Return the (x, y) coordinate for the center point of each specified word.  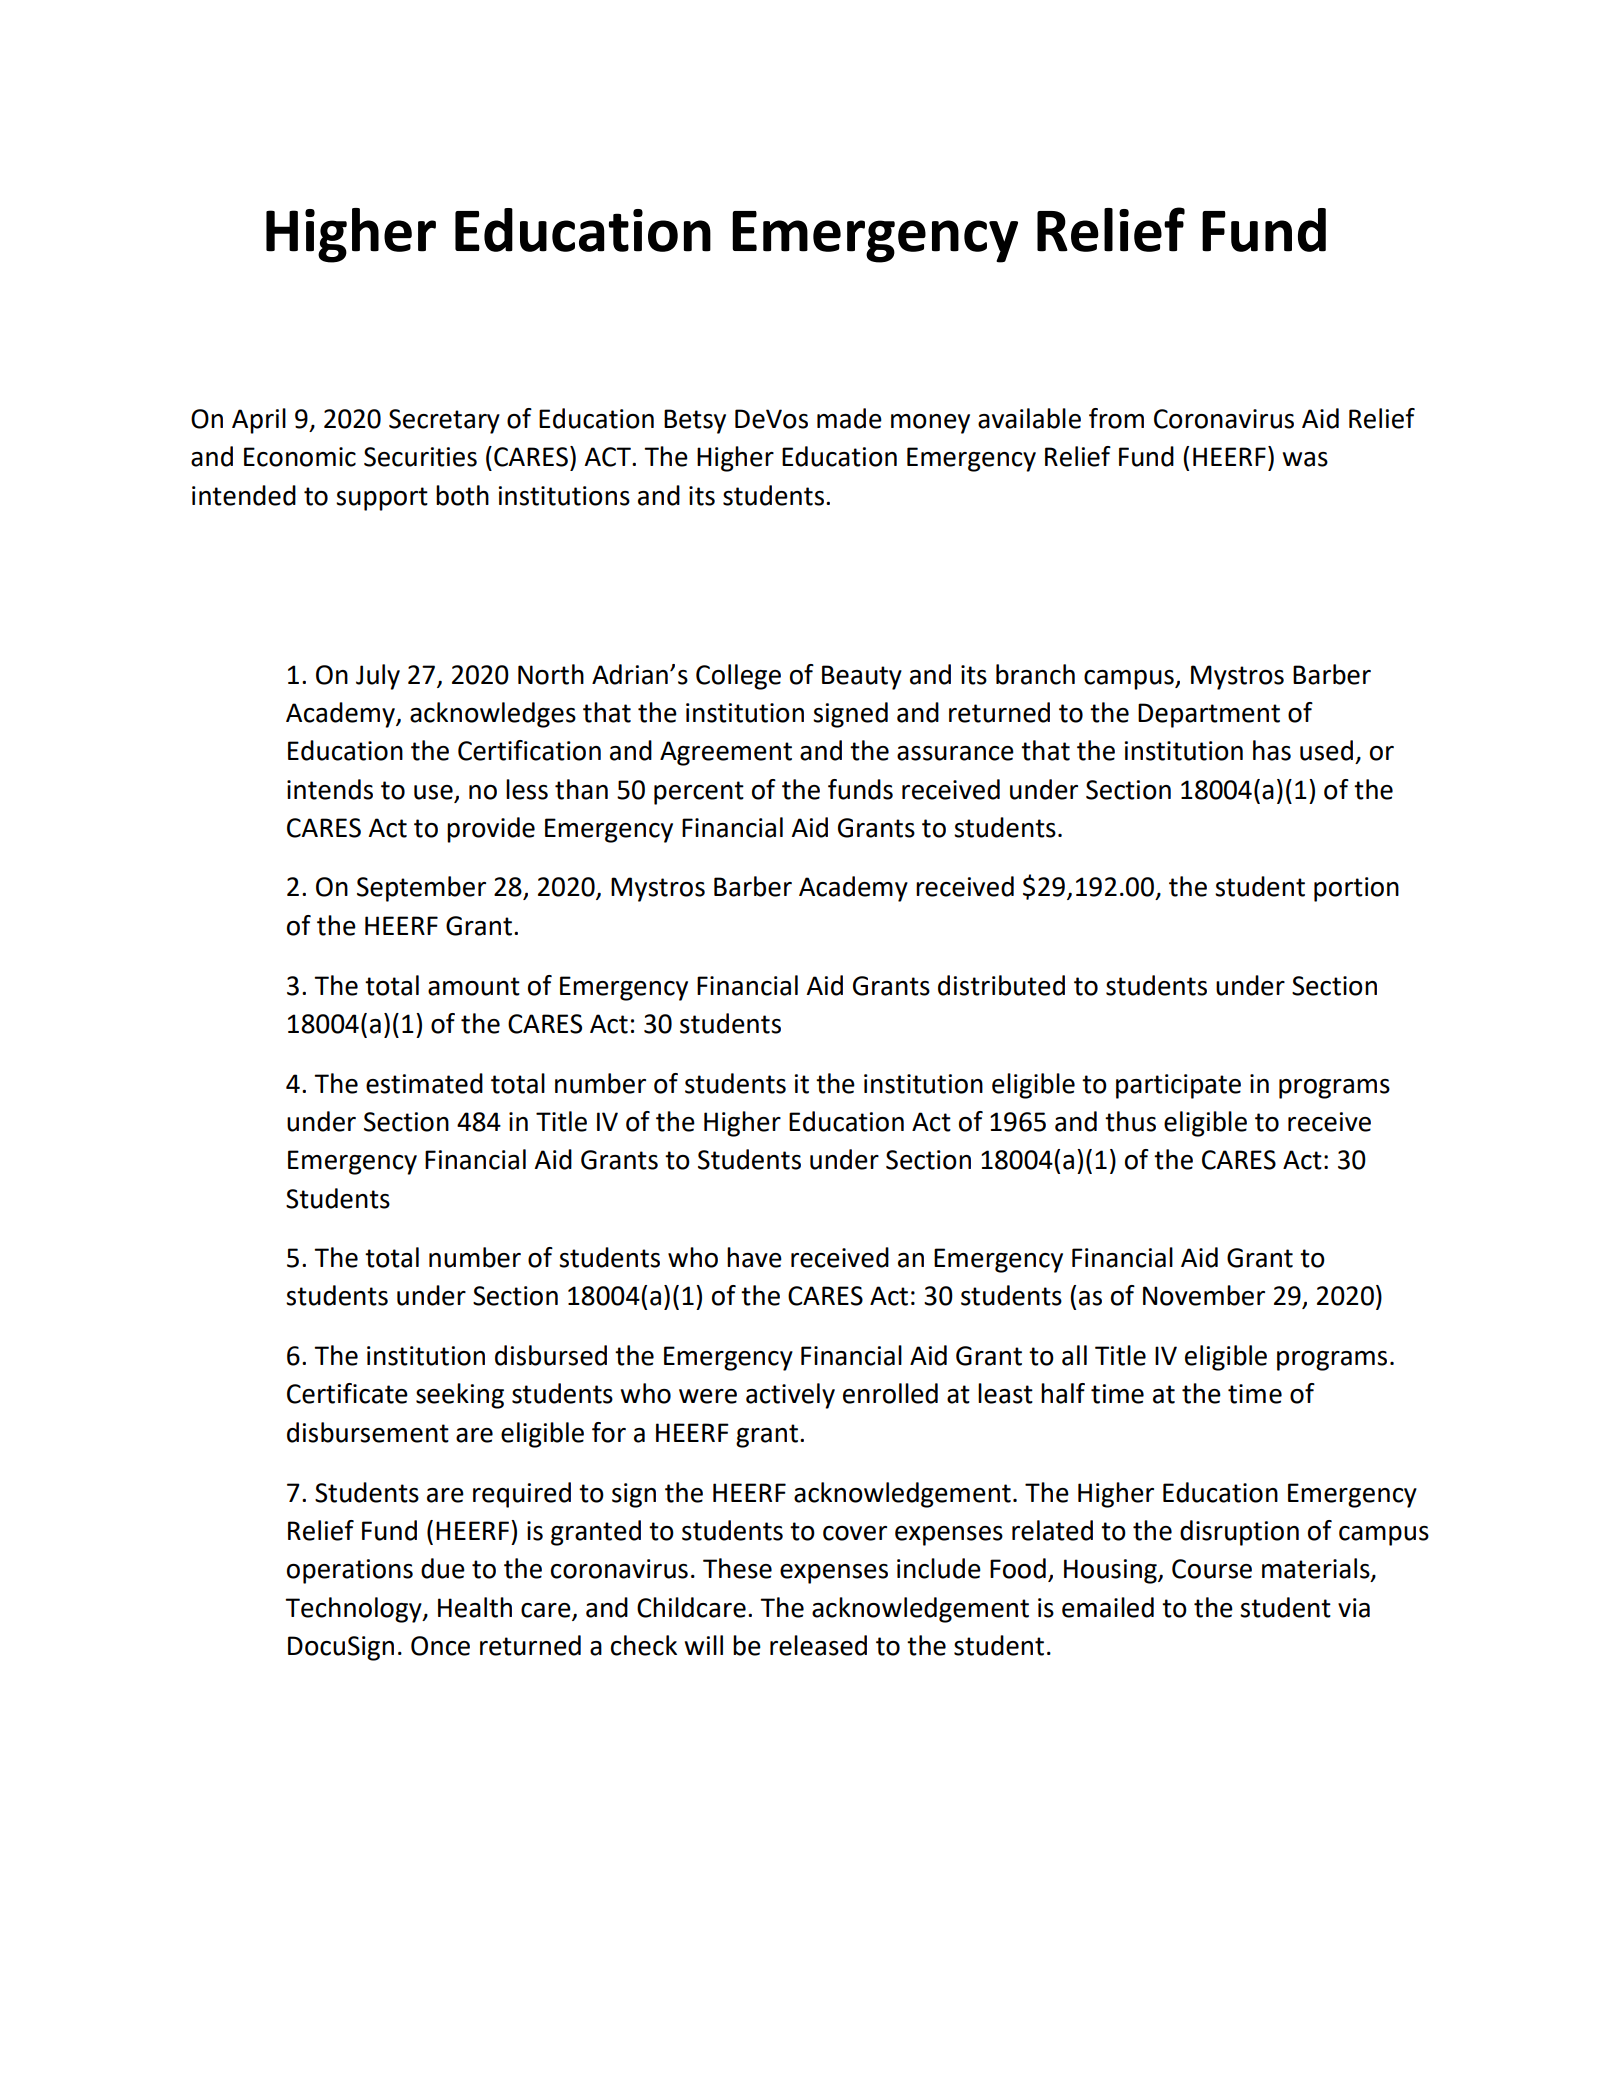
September (421, 889)
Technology (354, 1610)
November (1204, 1295)
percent (699, 793)
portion (1356, 889)
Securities (420, 457)
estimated (424, 1083)
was (1305, 459)
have (754, 1257)
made (849, 418)
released (818, 1645)
